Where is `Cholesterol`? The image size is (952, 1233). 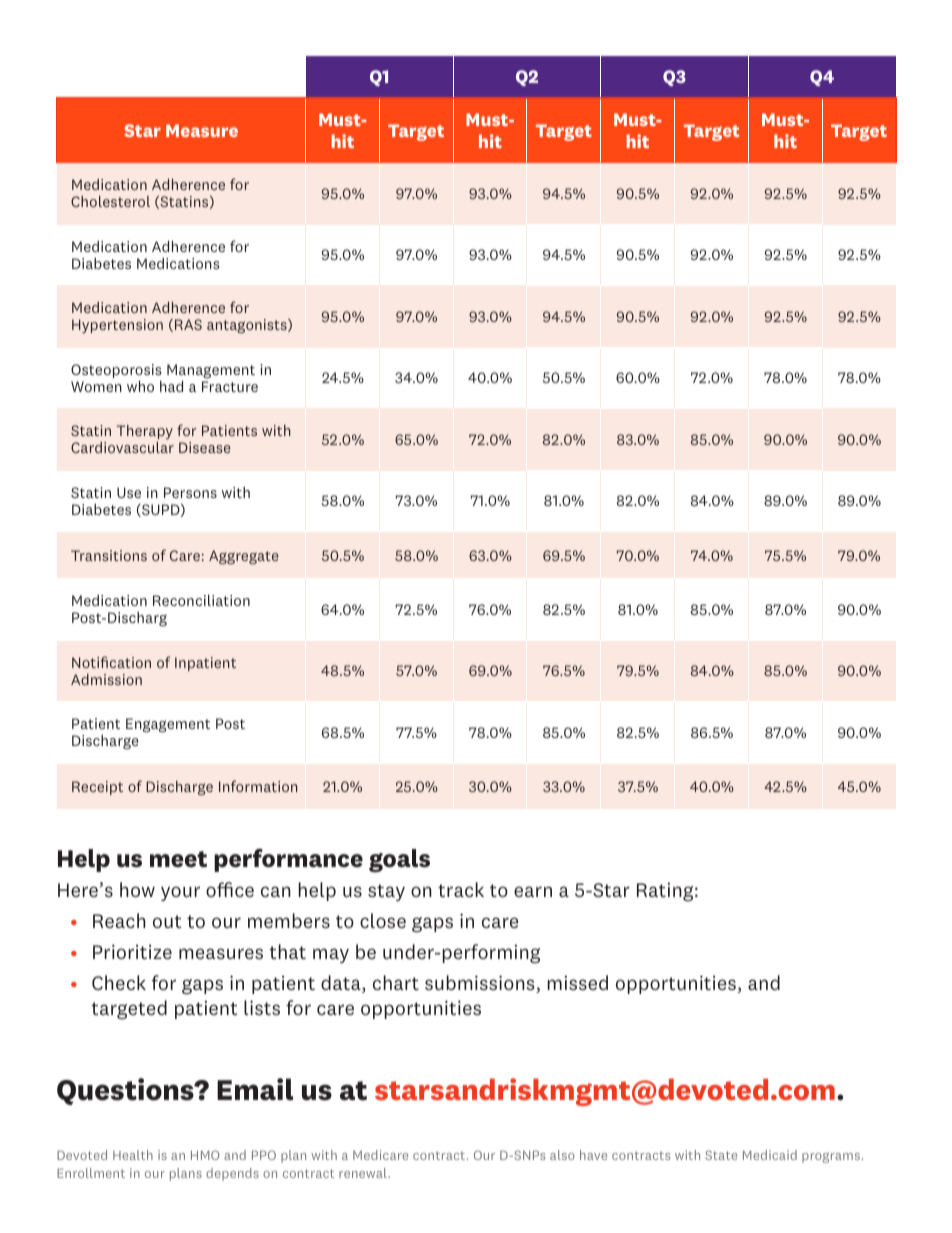 Cholesterol is located at coordinates (110, 201).
